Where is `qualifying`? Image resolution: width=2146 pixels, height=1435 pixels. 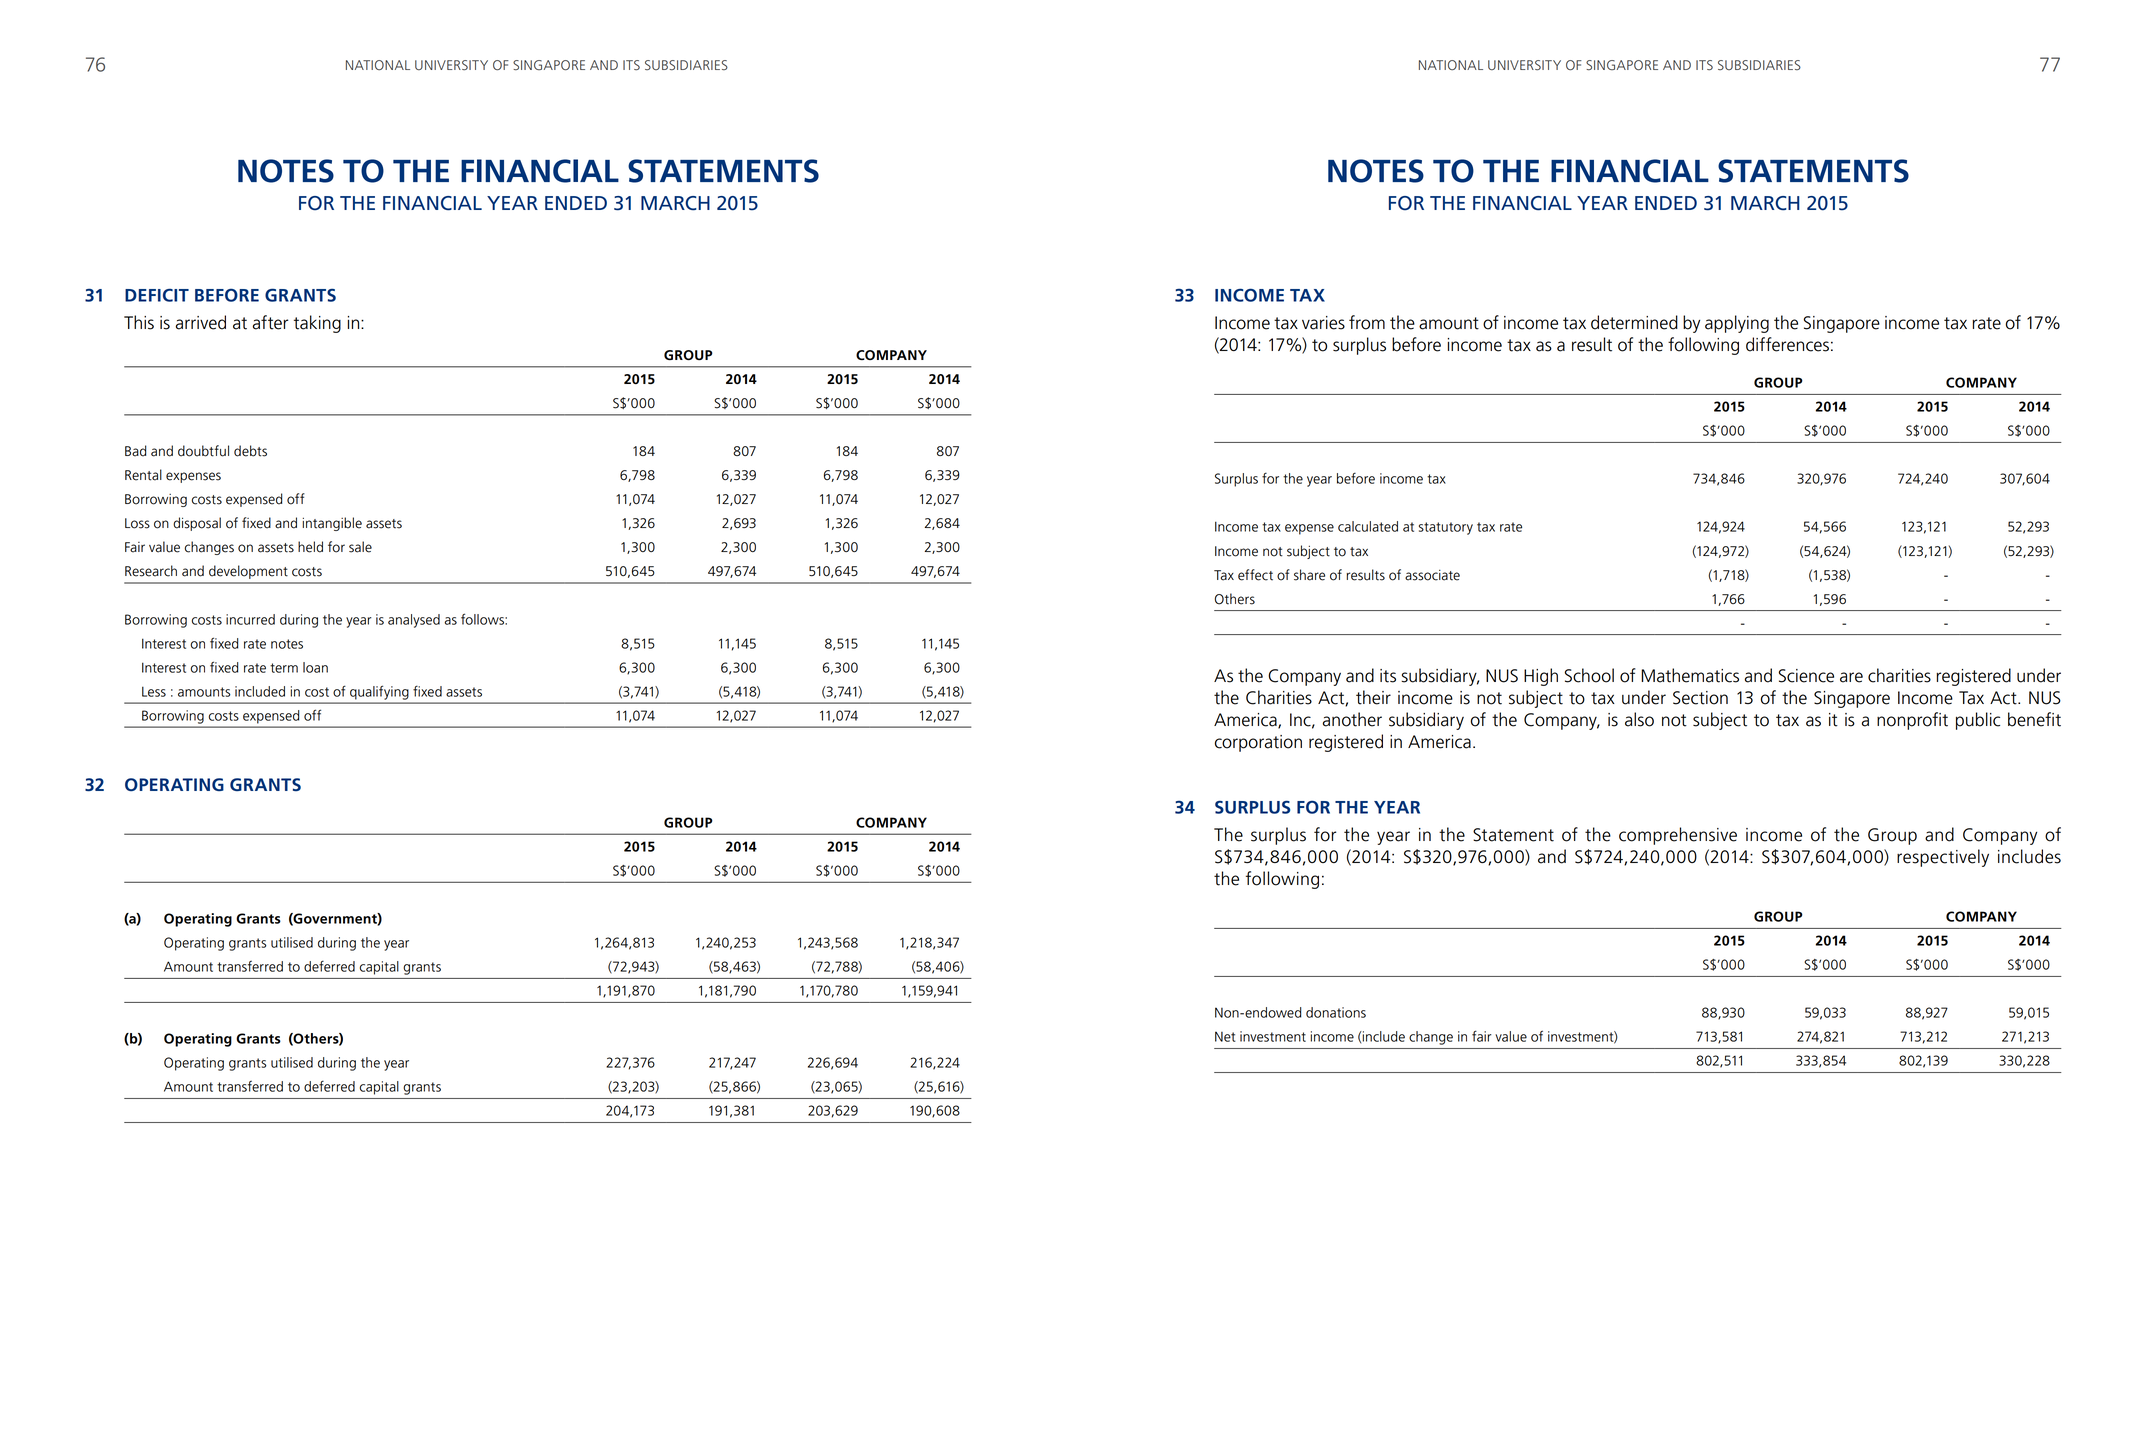 qualifying is located at coordinates (379, 693).
